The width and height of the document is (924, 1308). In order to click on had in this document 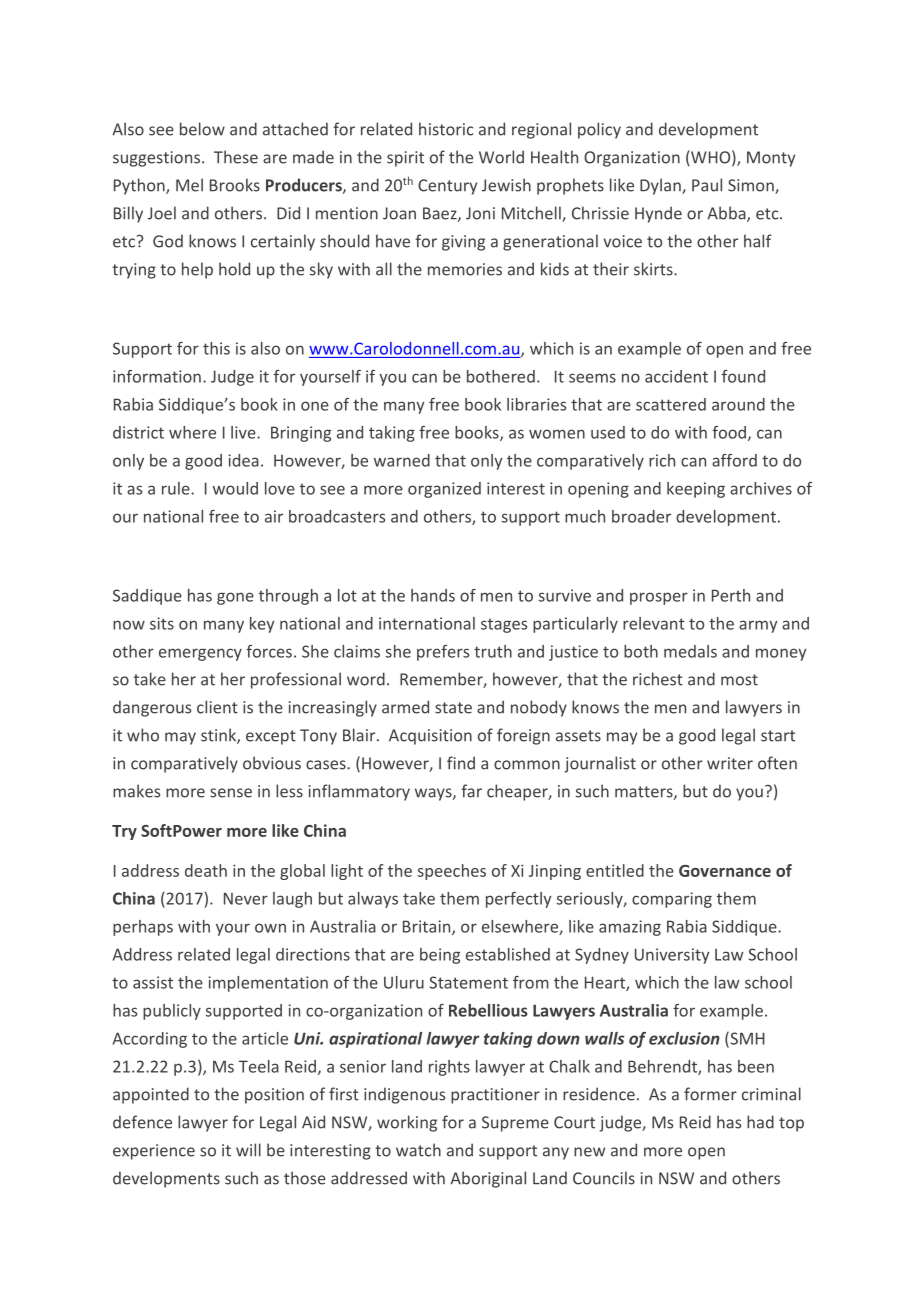, I will do `click(760, 1122)`.
